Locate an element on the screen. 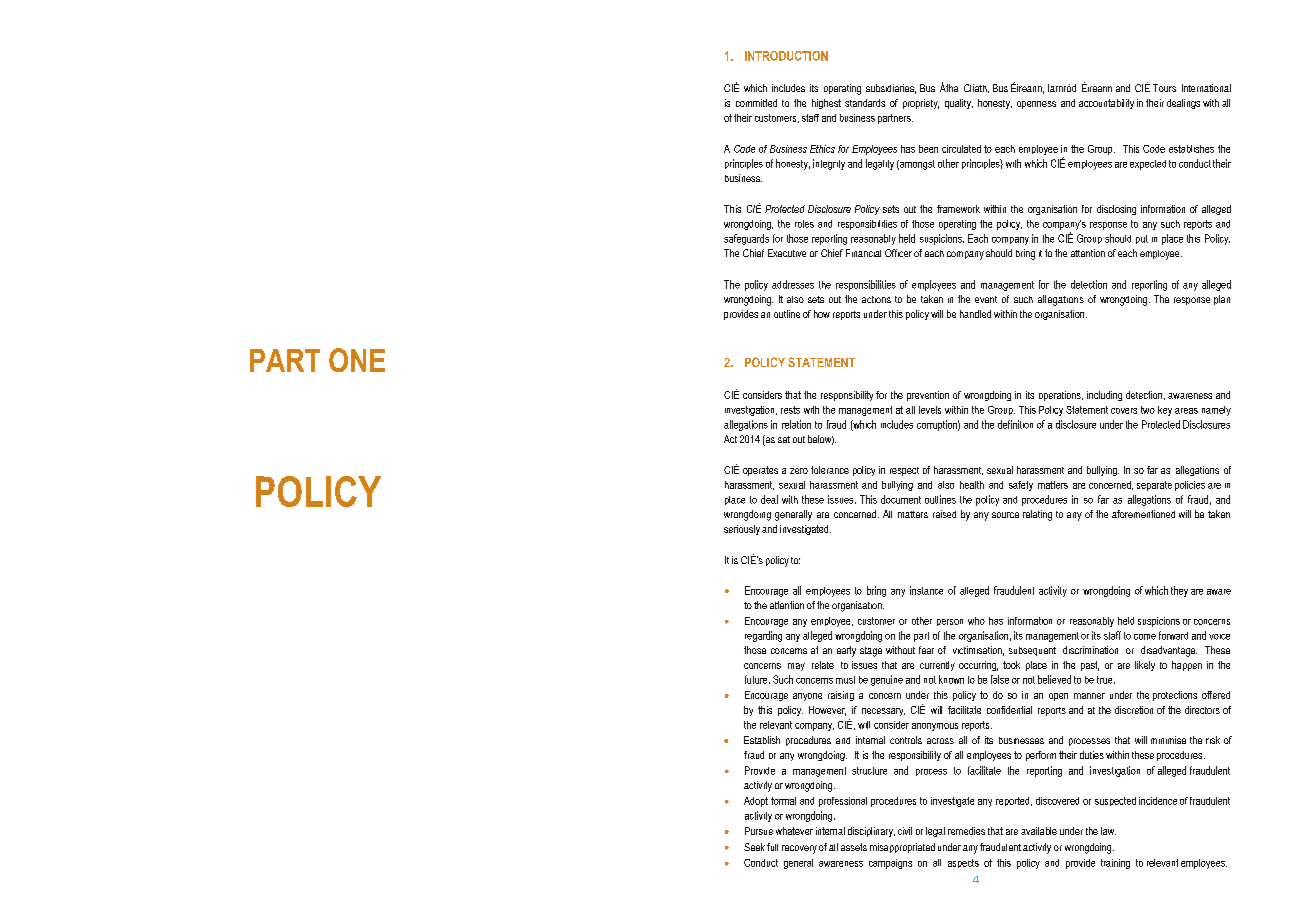  recovery is located at coordinates (799, 849).
